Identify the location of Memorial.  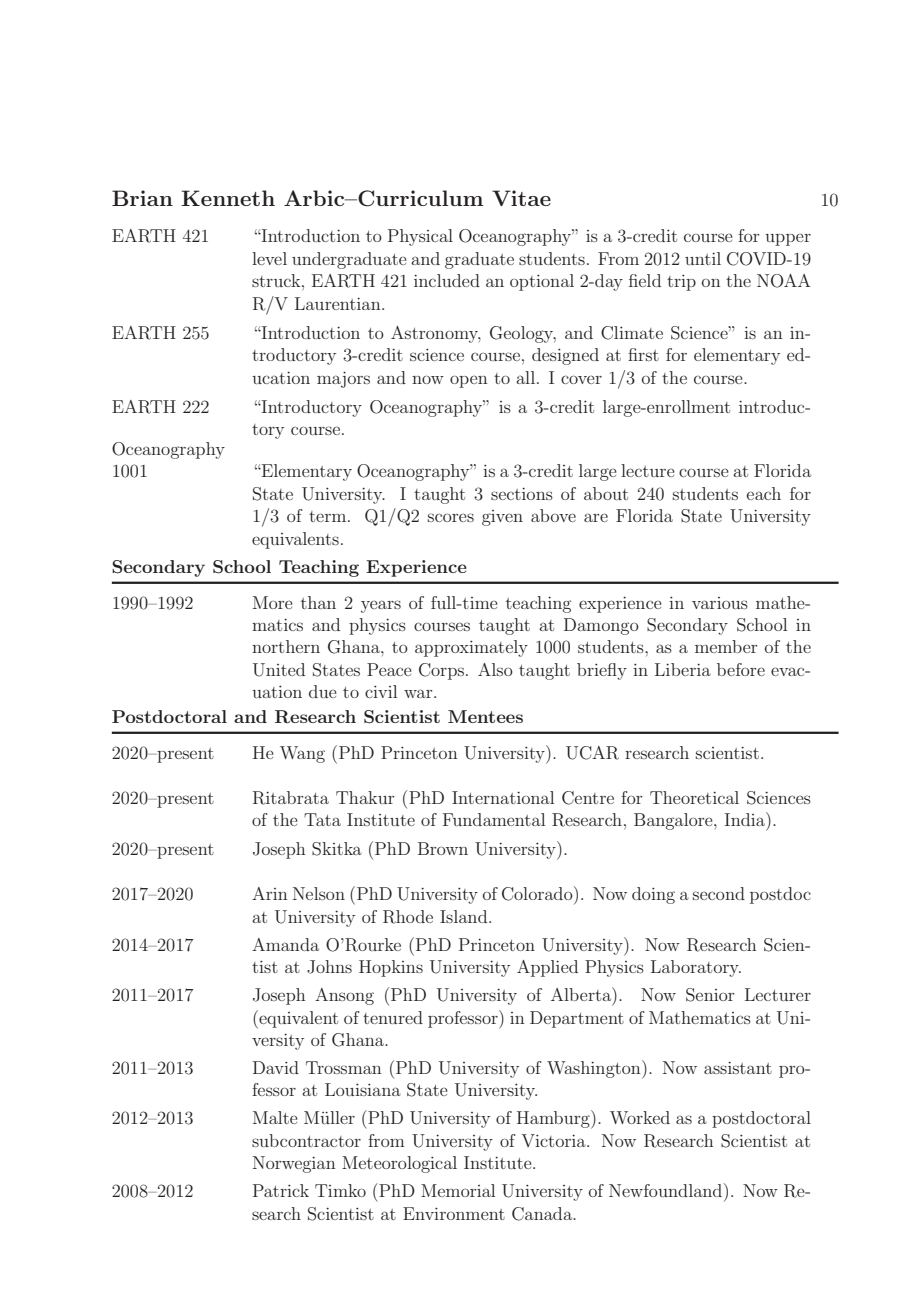
(458, 1190).
